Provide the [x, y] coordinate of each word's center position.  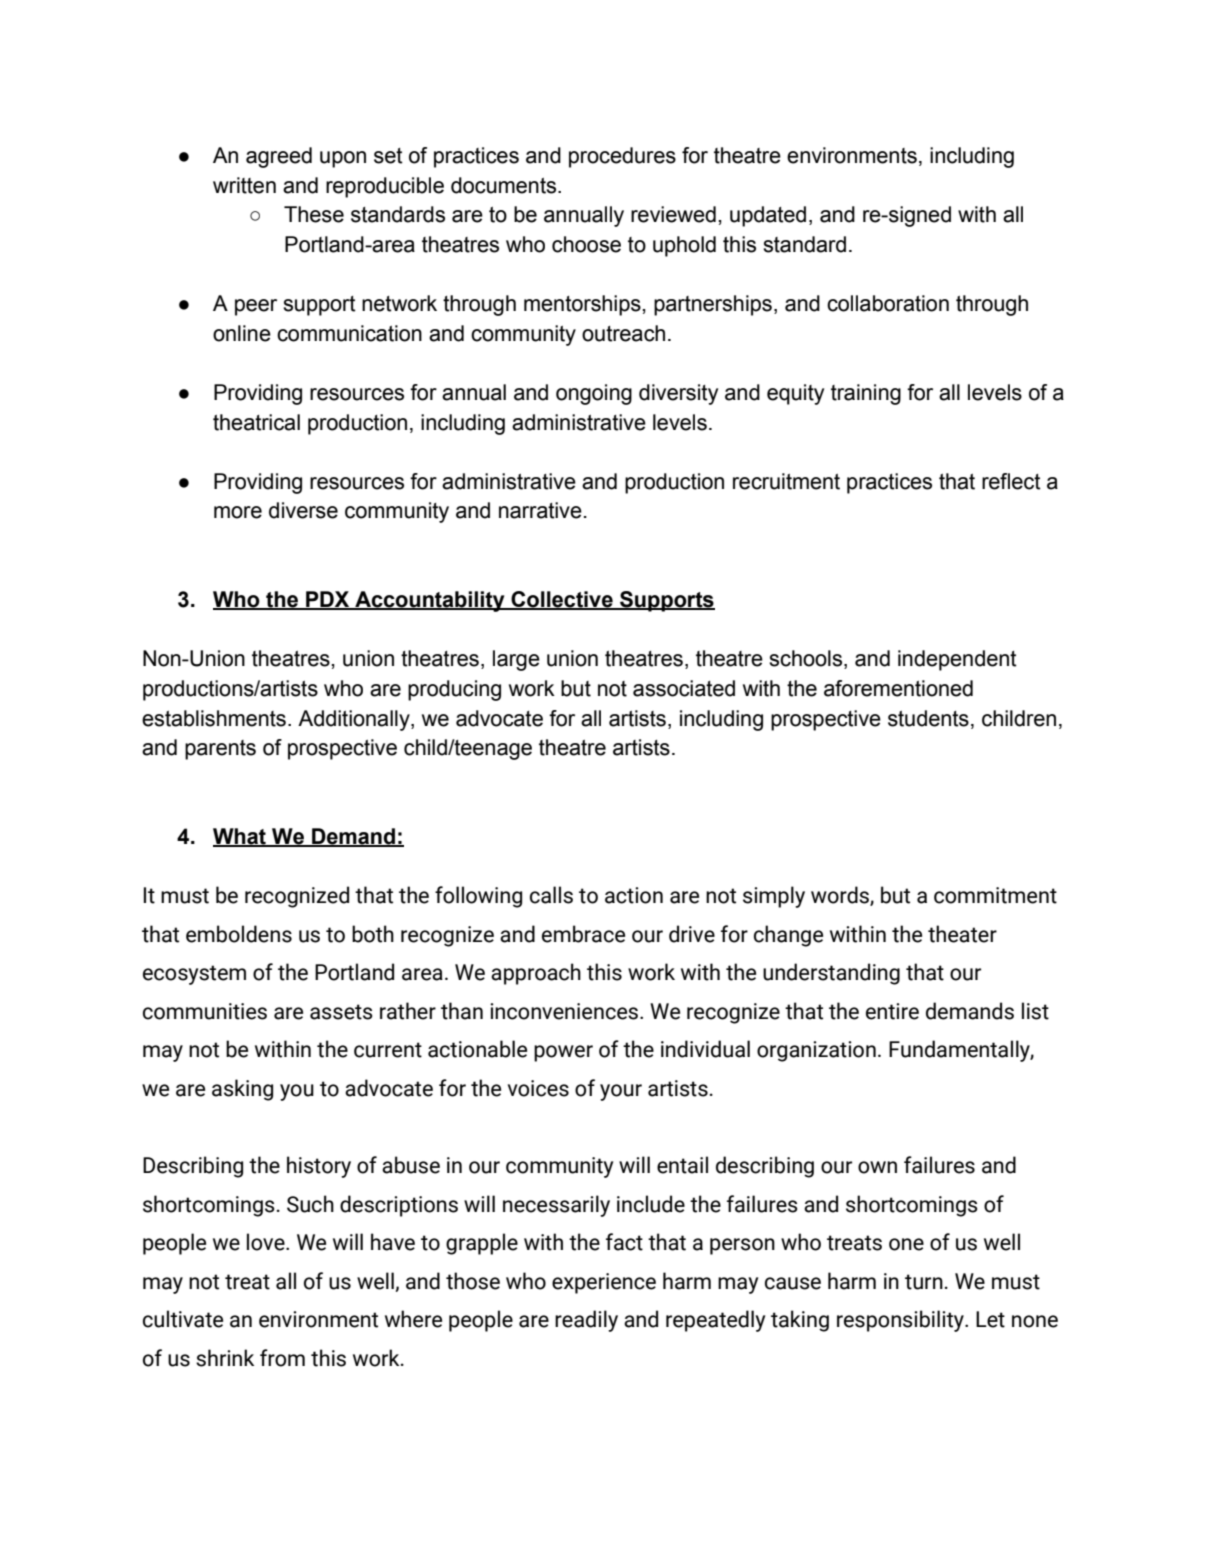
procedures [622, 157]
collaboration [888, 303]
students [928, 718]
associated [684, 688]
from [282, 1358]
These [314, 214]
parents [220, 750]
